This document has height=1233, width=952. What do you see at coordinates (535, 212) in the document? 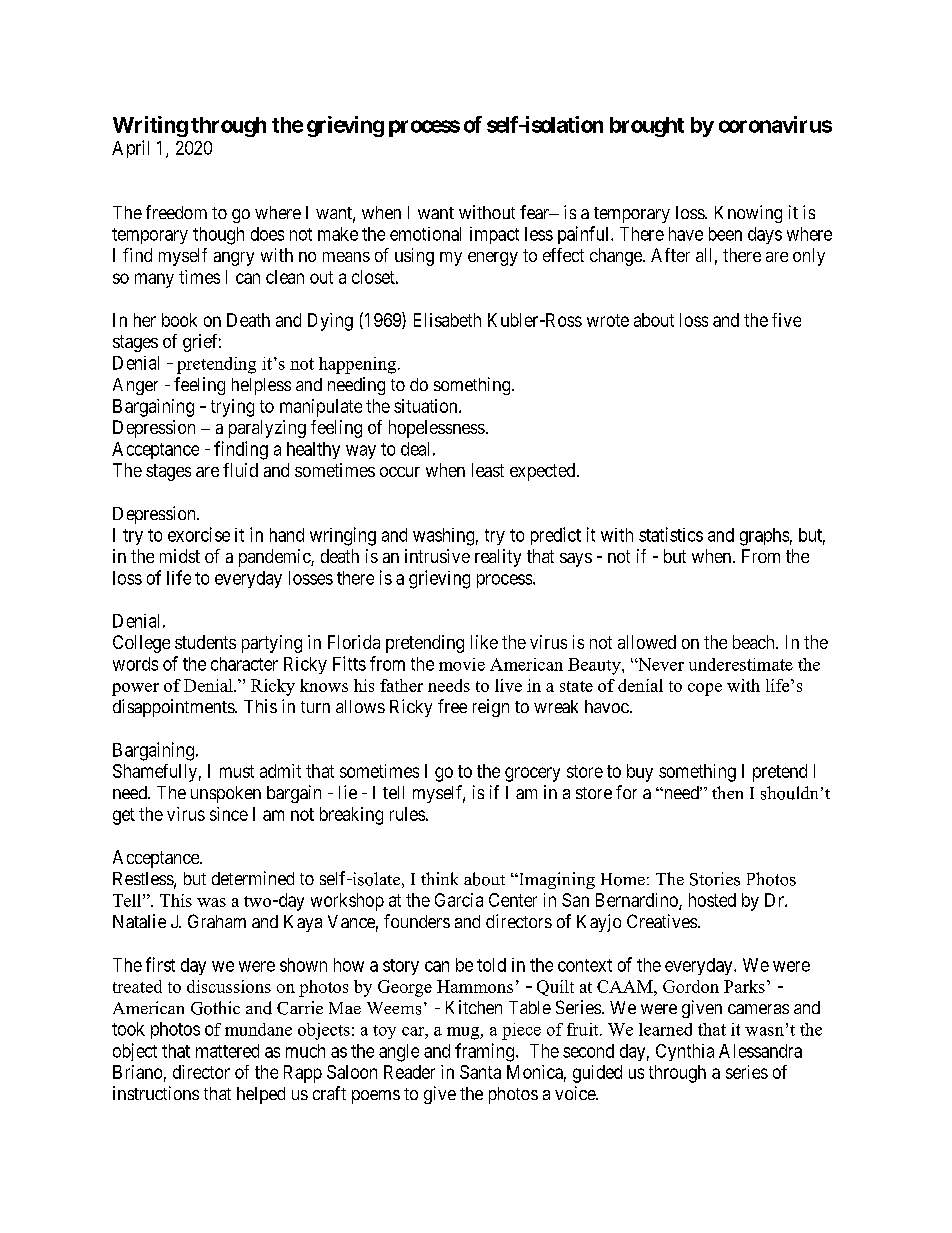
I see `fear` at bounding box center [535, 212].
